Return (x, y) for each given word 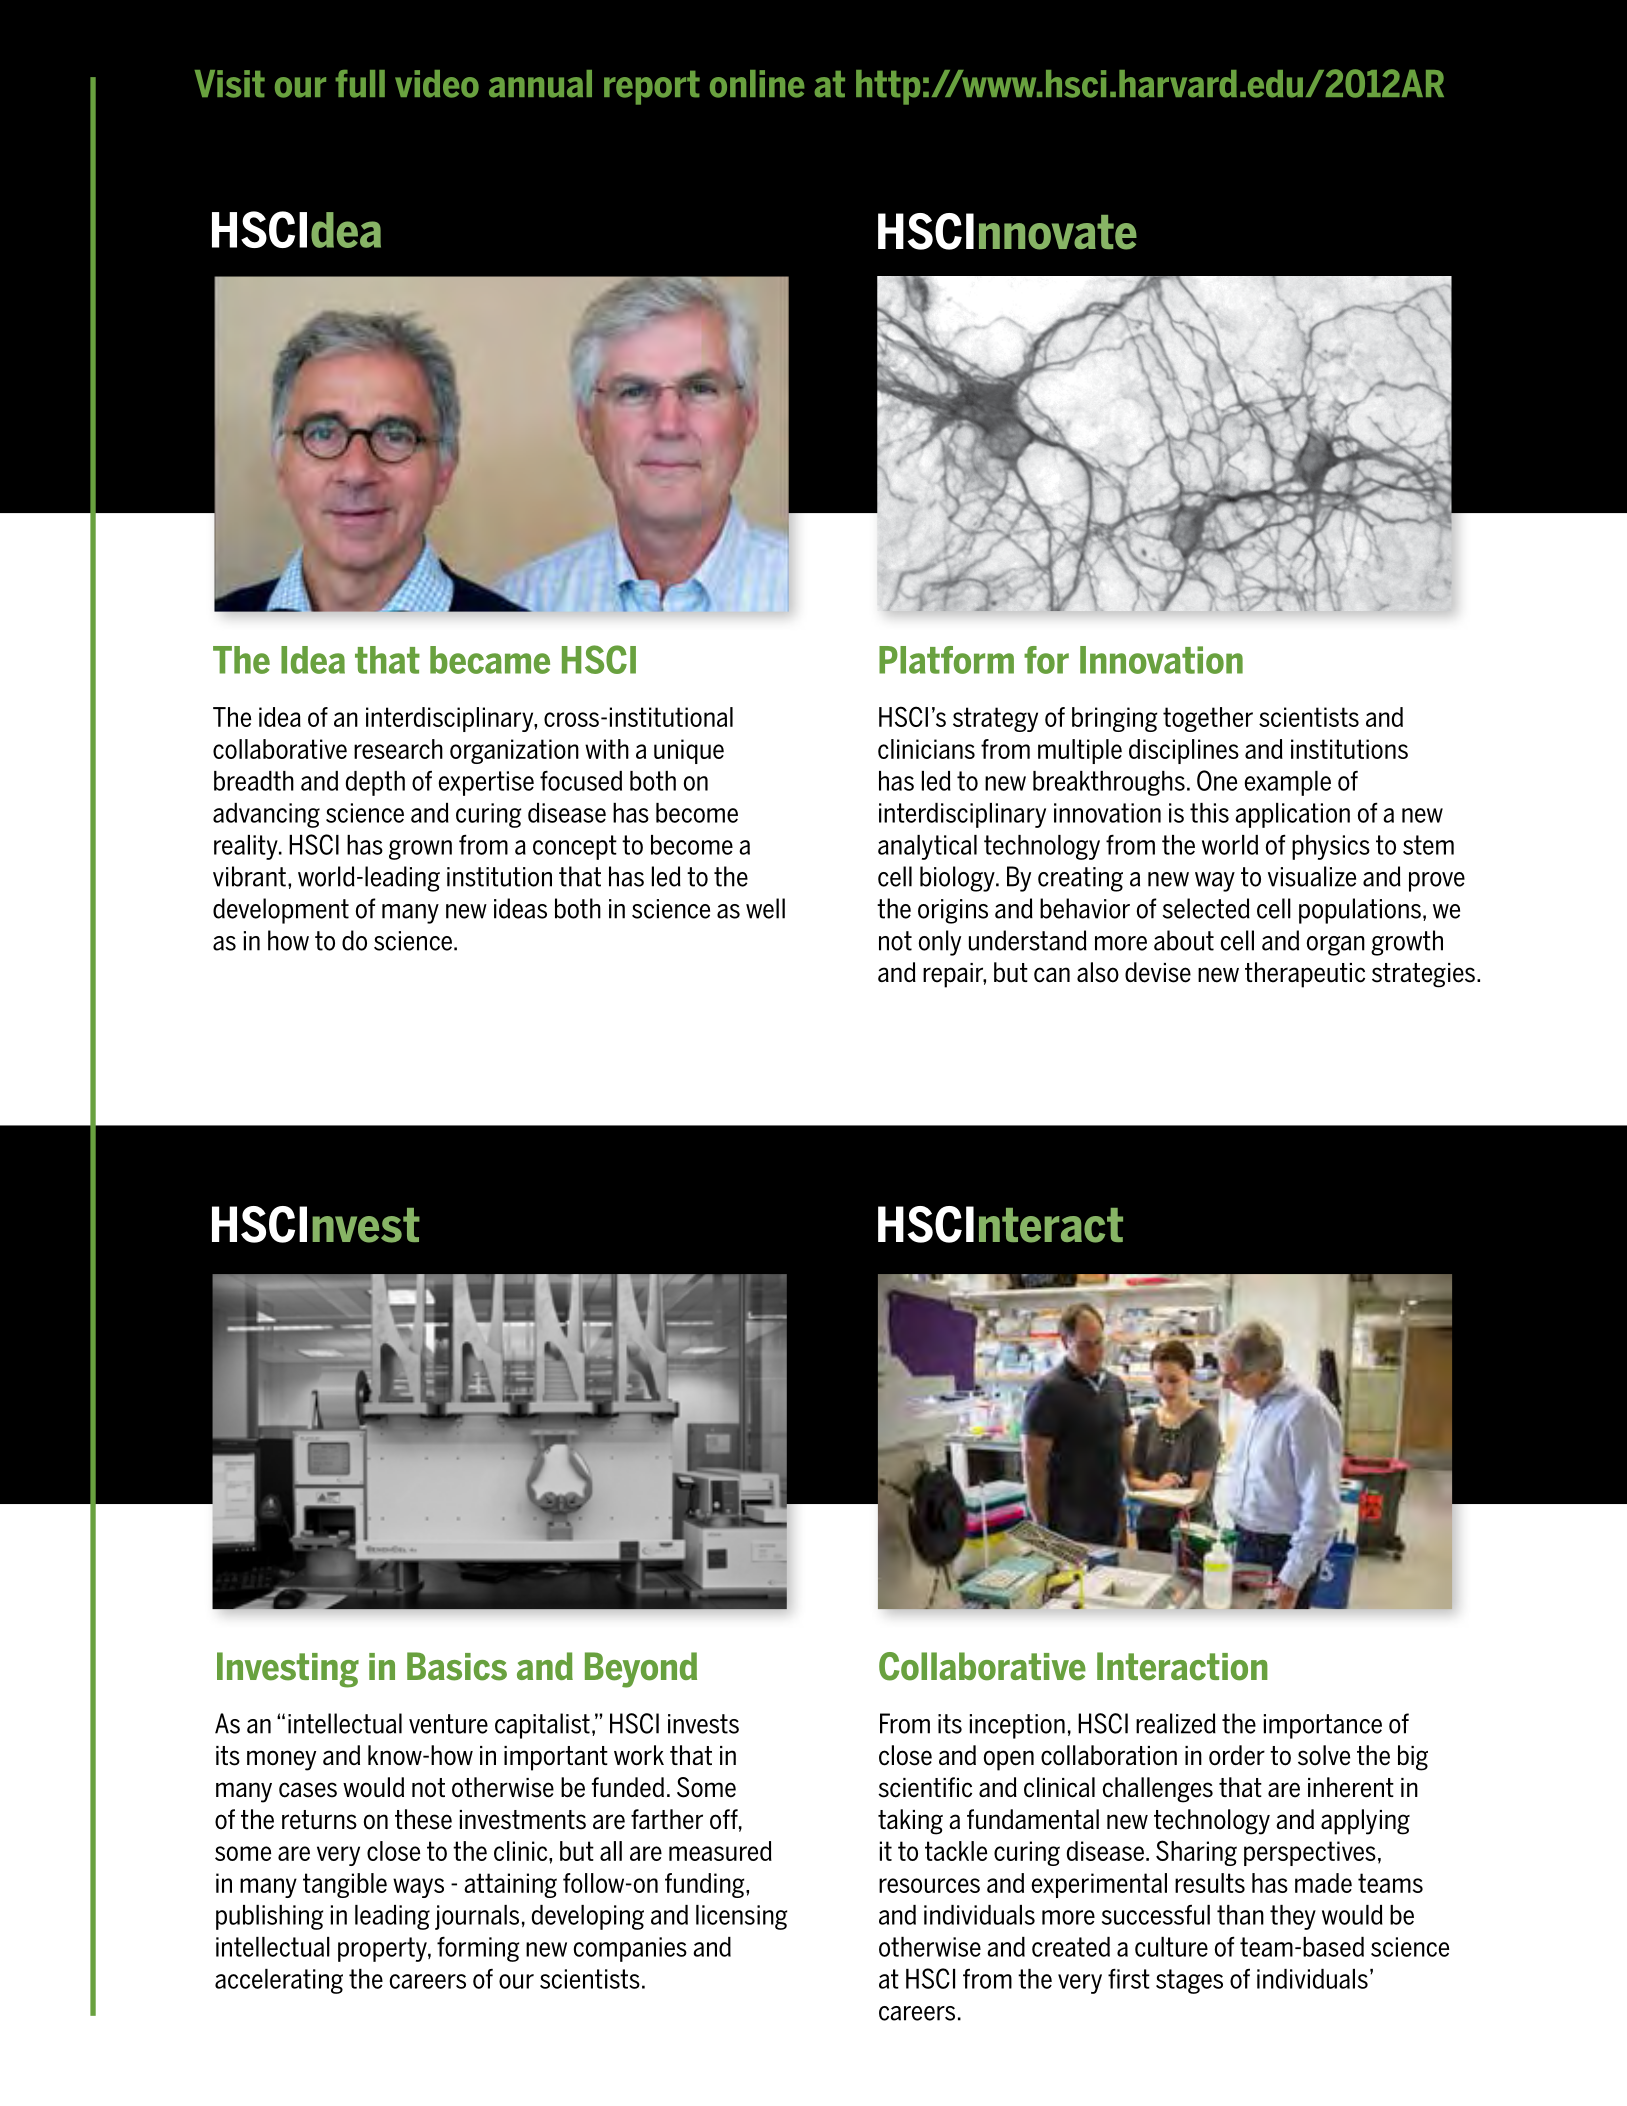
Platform (946, 660)
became (490, 660)
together (1208, 719)
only (940, 943)
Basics (457, 1666)
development (281, 911)
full (360, 84)
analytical (927, 847)
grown (420, 850)
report (652, 88)
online (757, 84)
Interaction (1182, 1666)
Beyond (641, 1670)
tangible (345, 1885)
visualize (1312, 876)
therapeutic (1305, 975)
